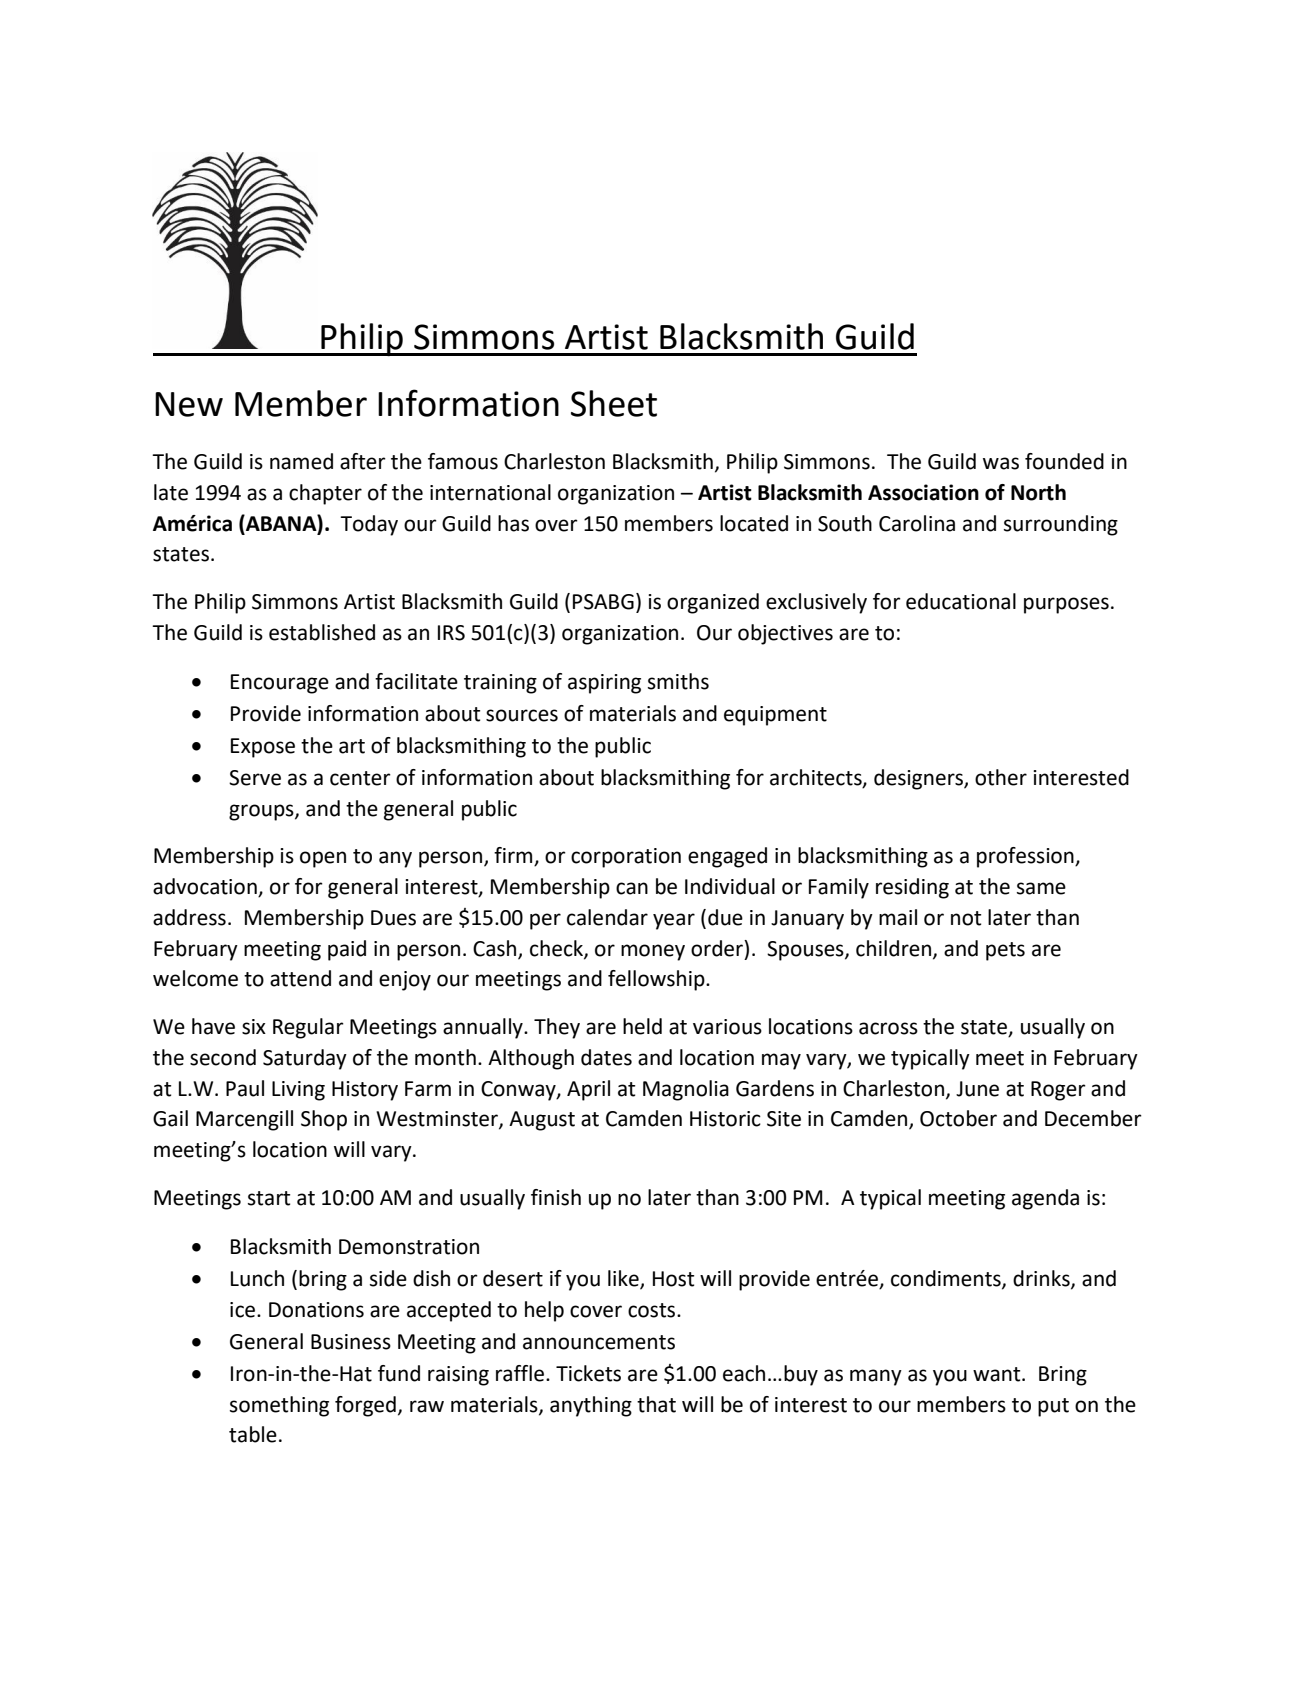  Describe the element at coordinates (1001, 463) in the page. I see `was` at that location.
